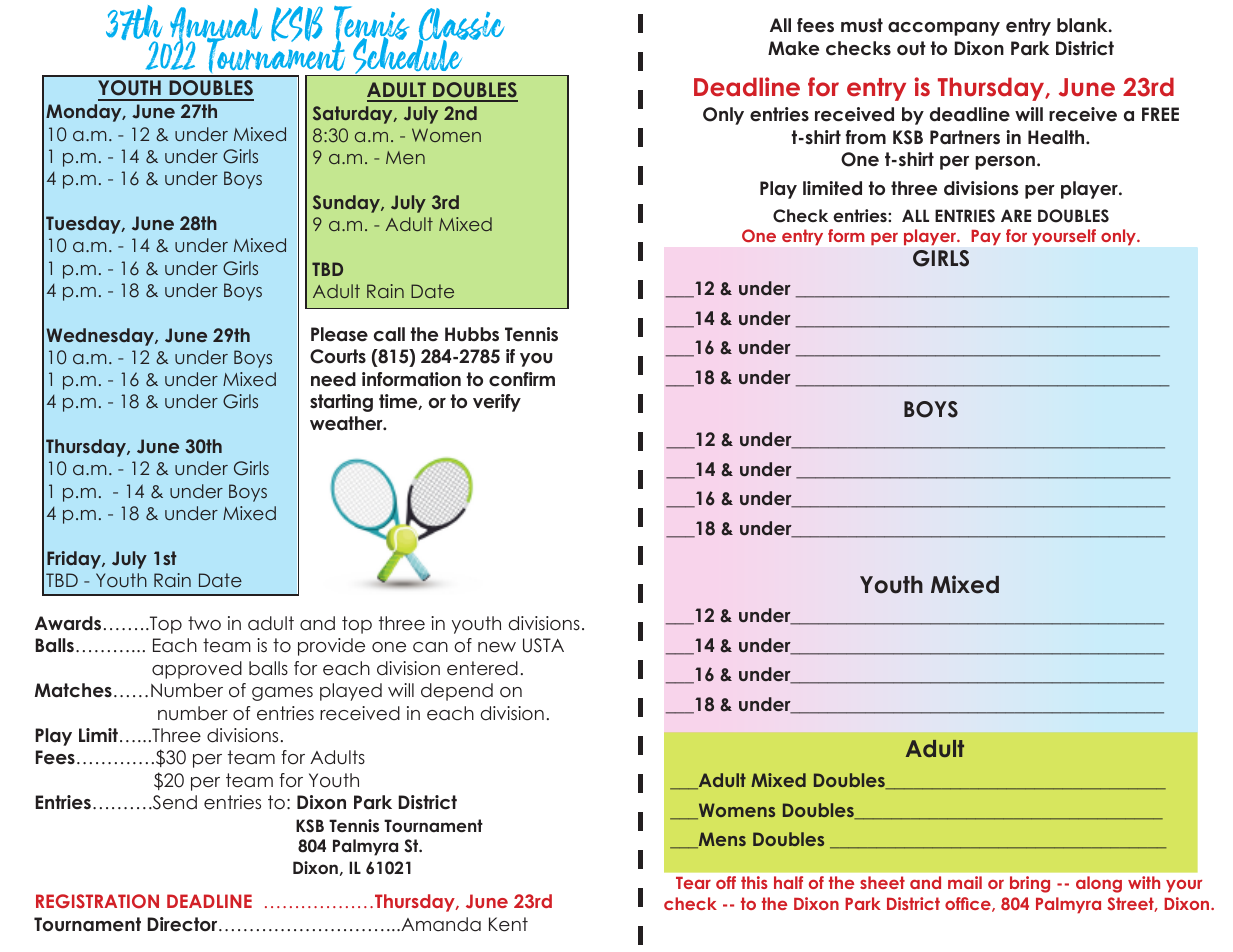 The image size is (1233, 952). Describe the element at coordinates (389, 334) in the screenshot. I see `call` at that location.
